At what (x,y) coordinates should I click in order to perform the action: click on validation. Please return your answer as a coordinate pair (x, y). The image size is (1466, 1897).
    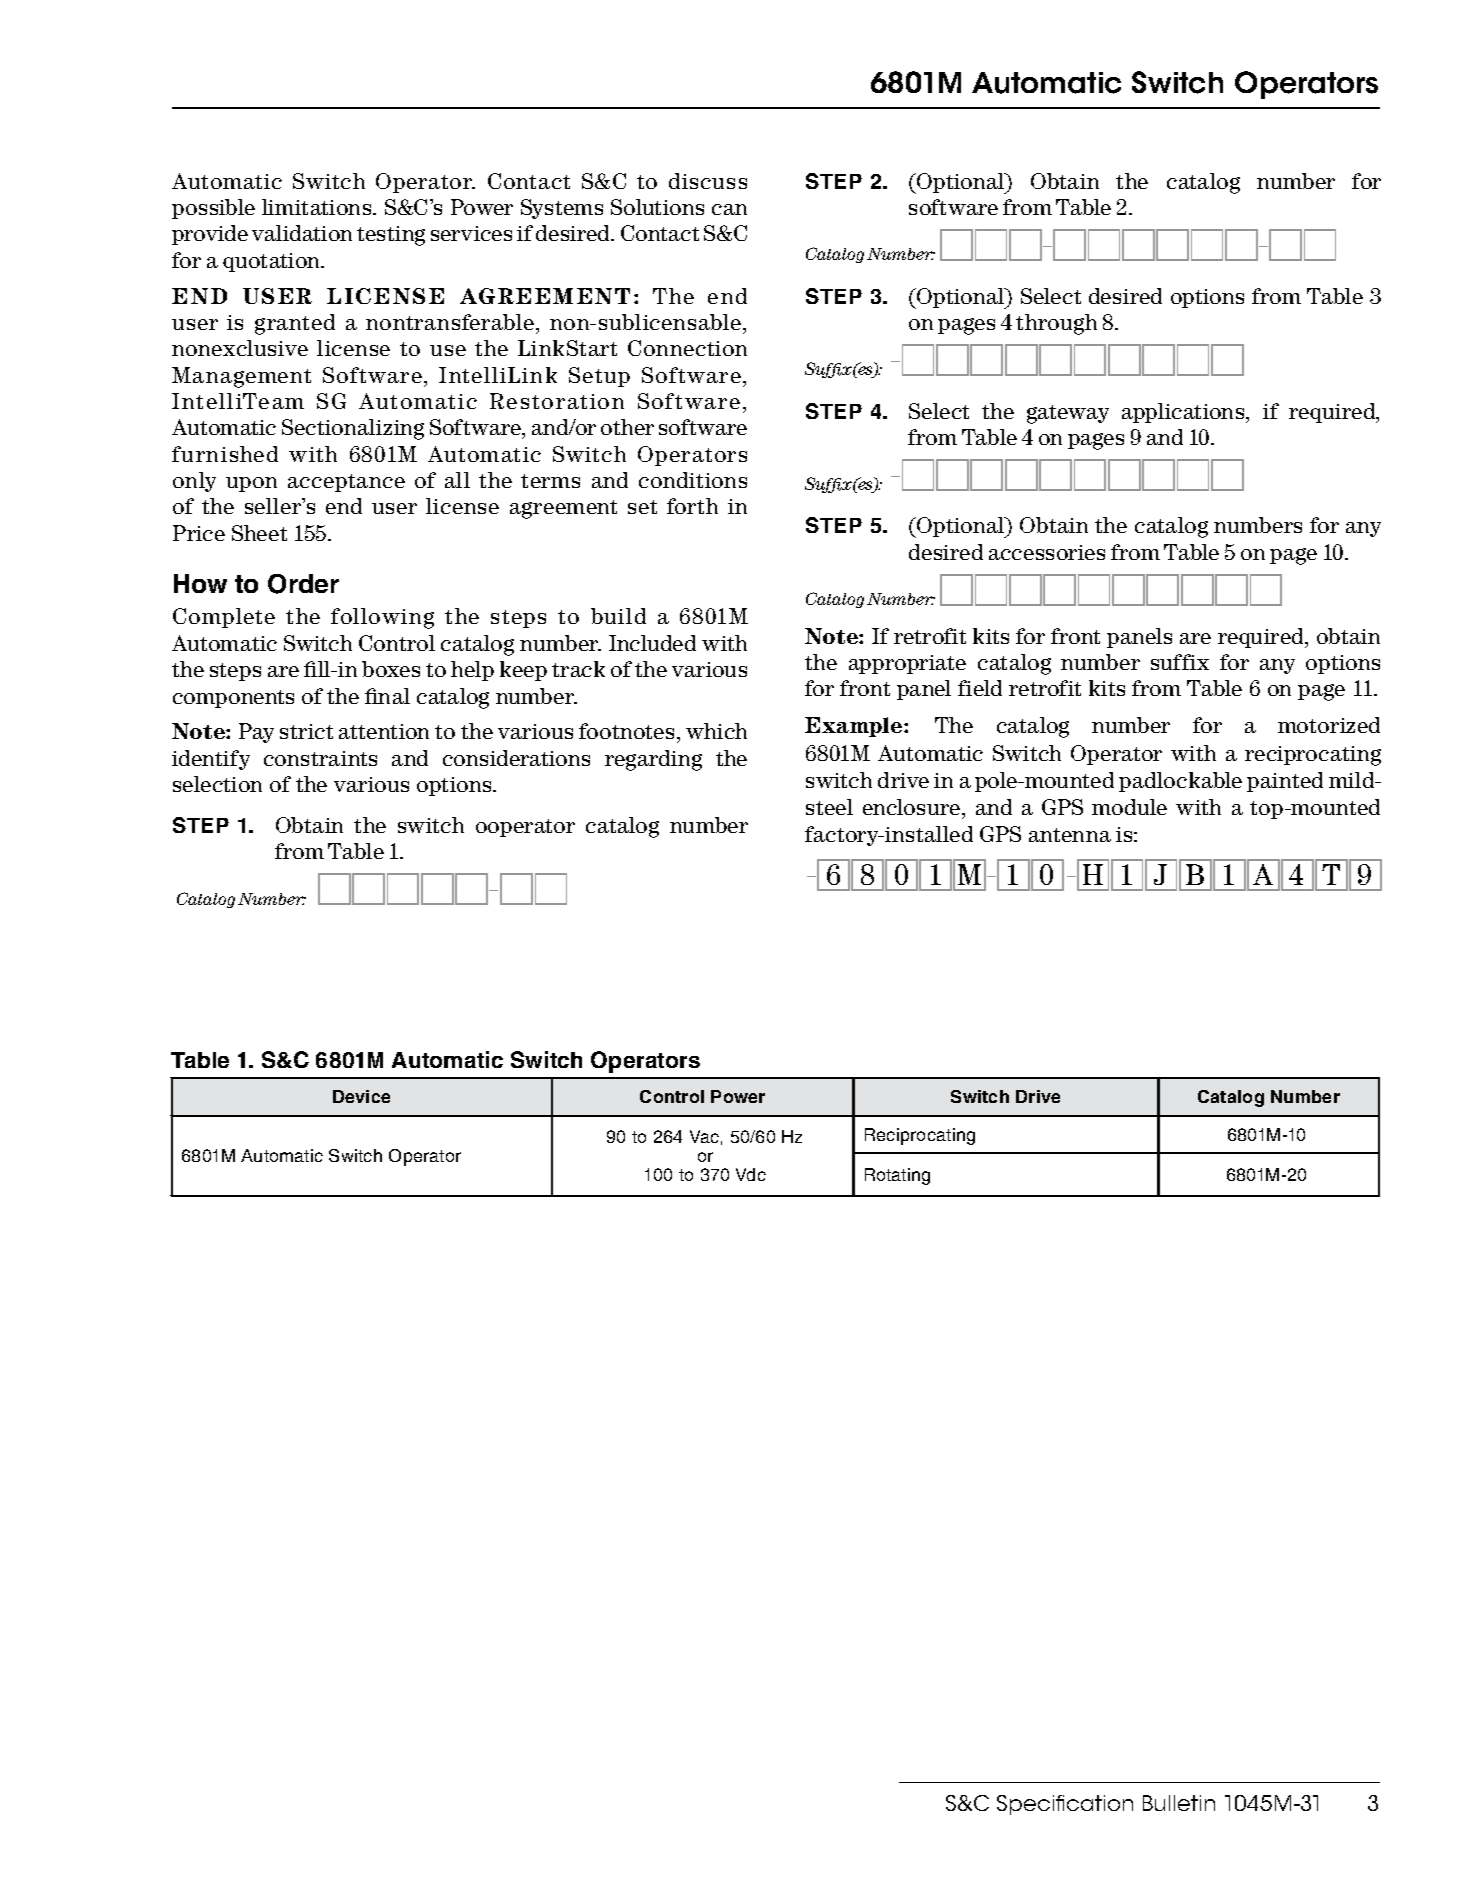
    Looking at the image, I should click on (302, 233).
